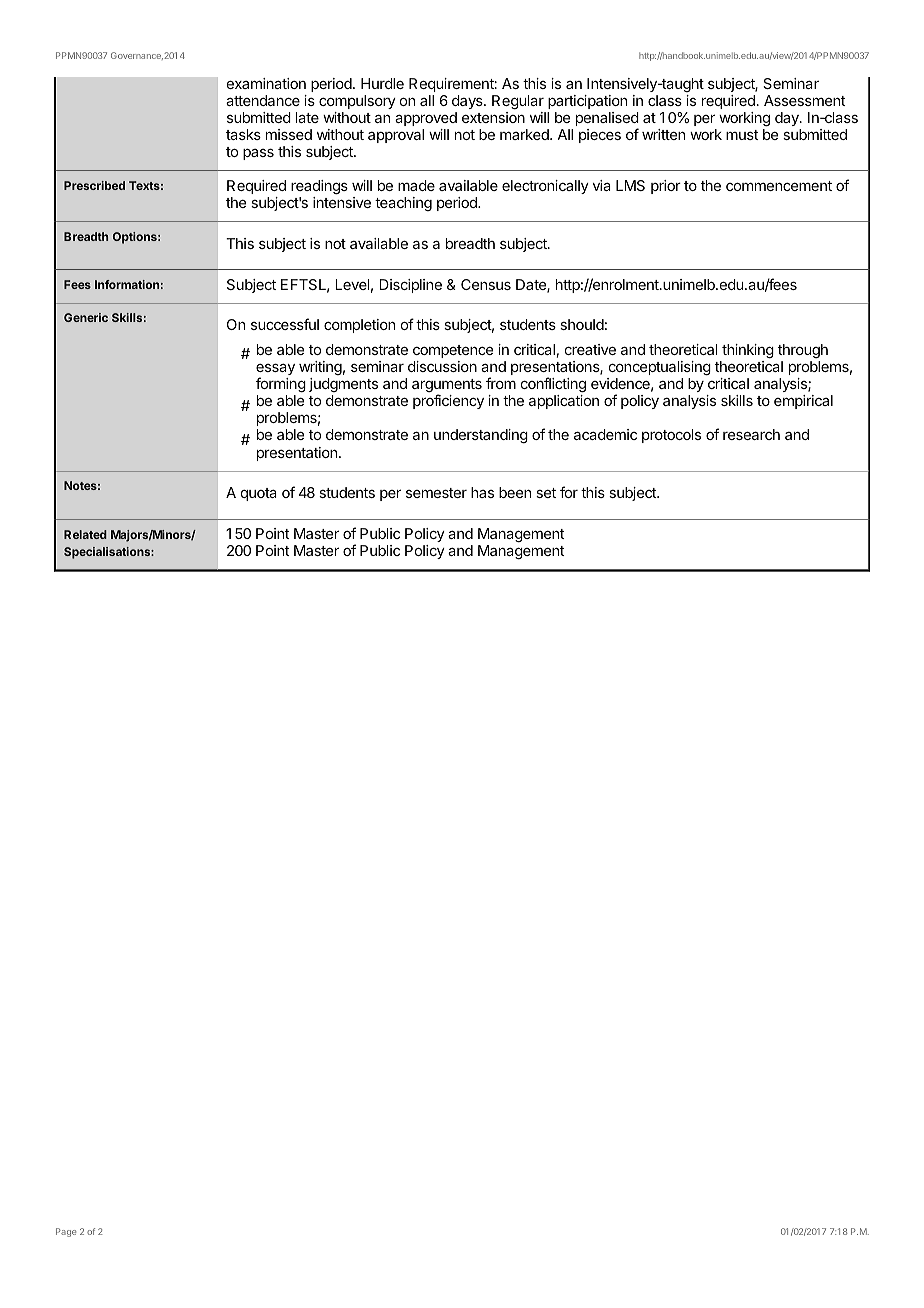 This document has height=1308, width=924. I want to click on tasks, so click(243, 134).
